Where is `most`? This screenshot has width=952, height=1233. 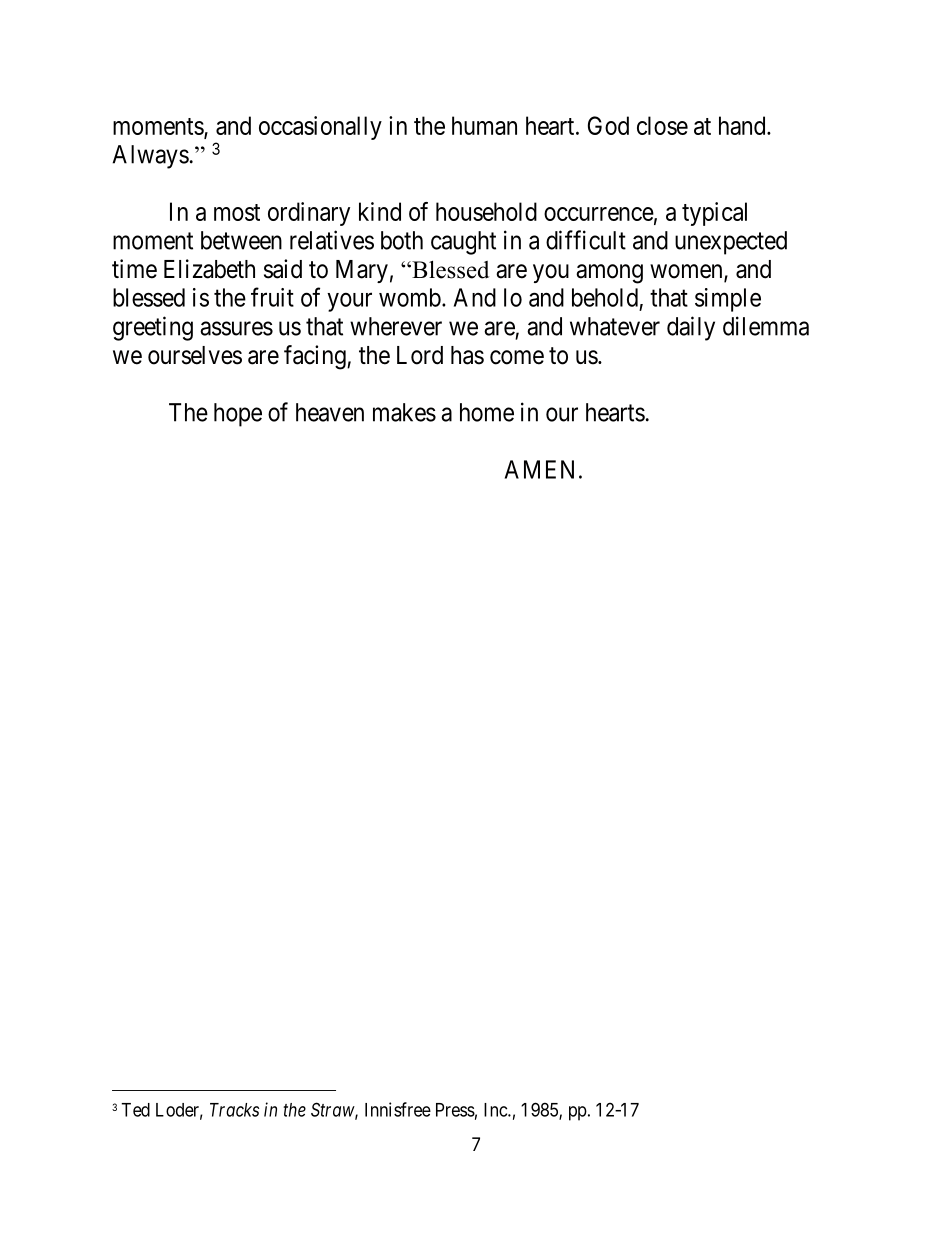
most is located at coordinates (237, 212).
